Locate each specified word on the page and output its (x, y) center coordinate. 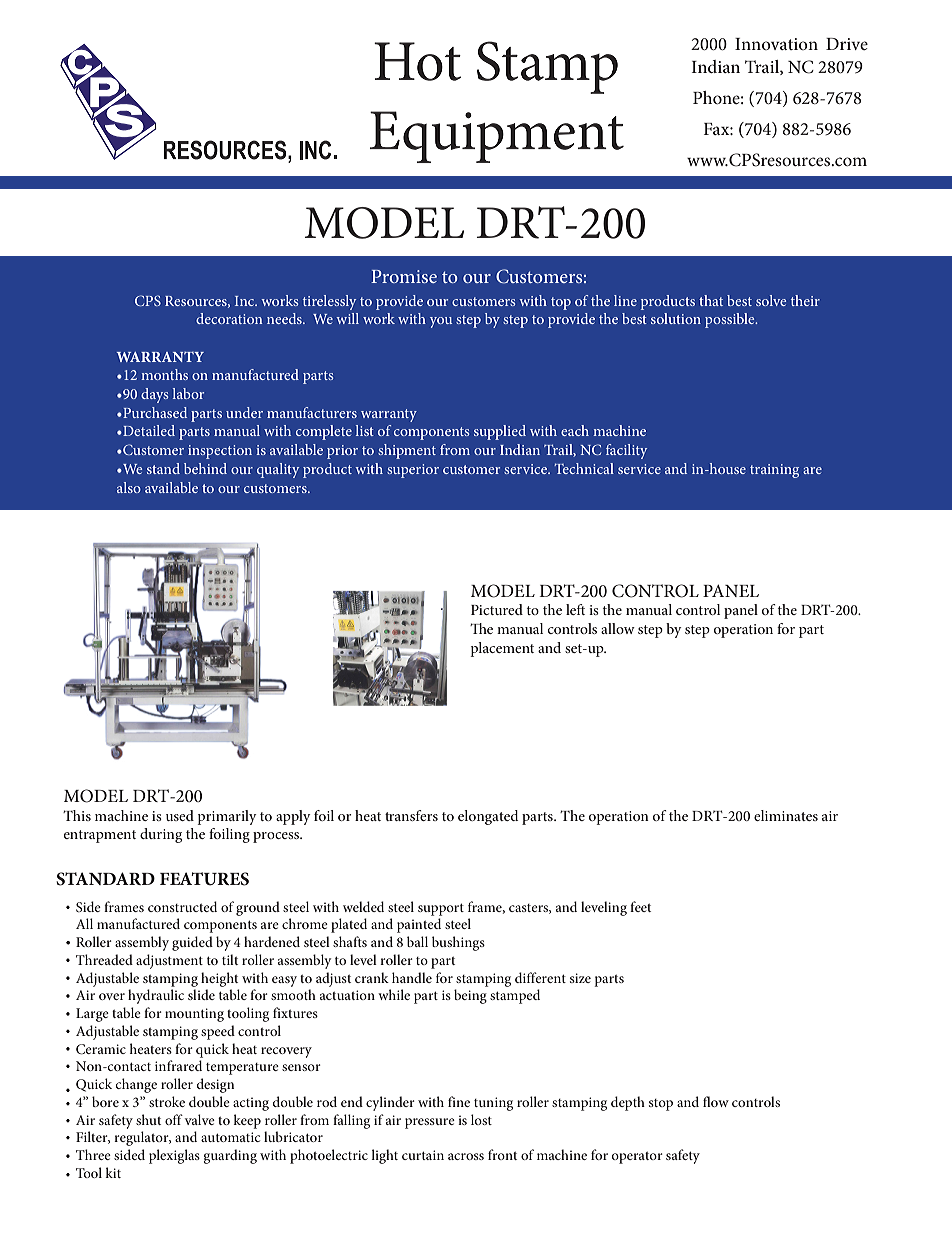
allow (618, 628)
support (441, 909)
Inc (246, 301)
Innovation (776, 44)
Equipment (497, 137)
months (164, 374)
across (466, 1156)
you (441, 322)
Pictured (497, 609)
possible (731, 320)
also (129, 487)
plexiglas (174, 1156)
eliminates (786, 815)
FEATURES (204, 879)
